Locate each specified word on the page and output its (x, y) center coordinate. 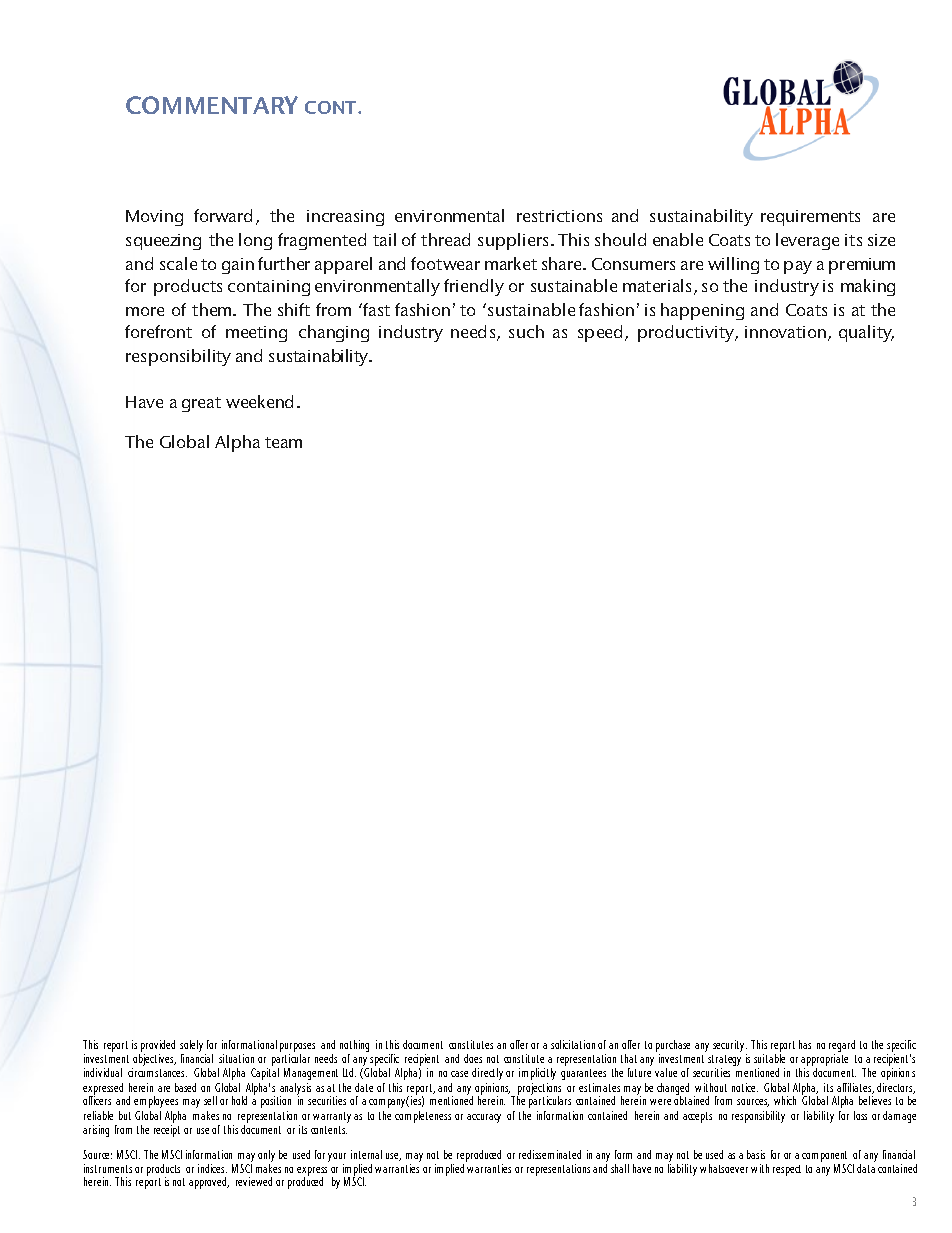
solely (191, 1047)
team (283, 442)
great (201, 404)
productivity (687, 333)
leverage (807, 241)
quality (866, 333)
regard (842, 1048)
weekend (259, 401)
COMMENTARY (212, 105)
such (526, 331)
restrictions (559, 216)
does (473, 1058)
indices (212, 1168)
